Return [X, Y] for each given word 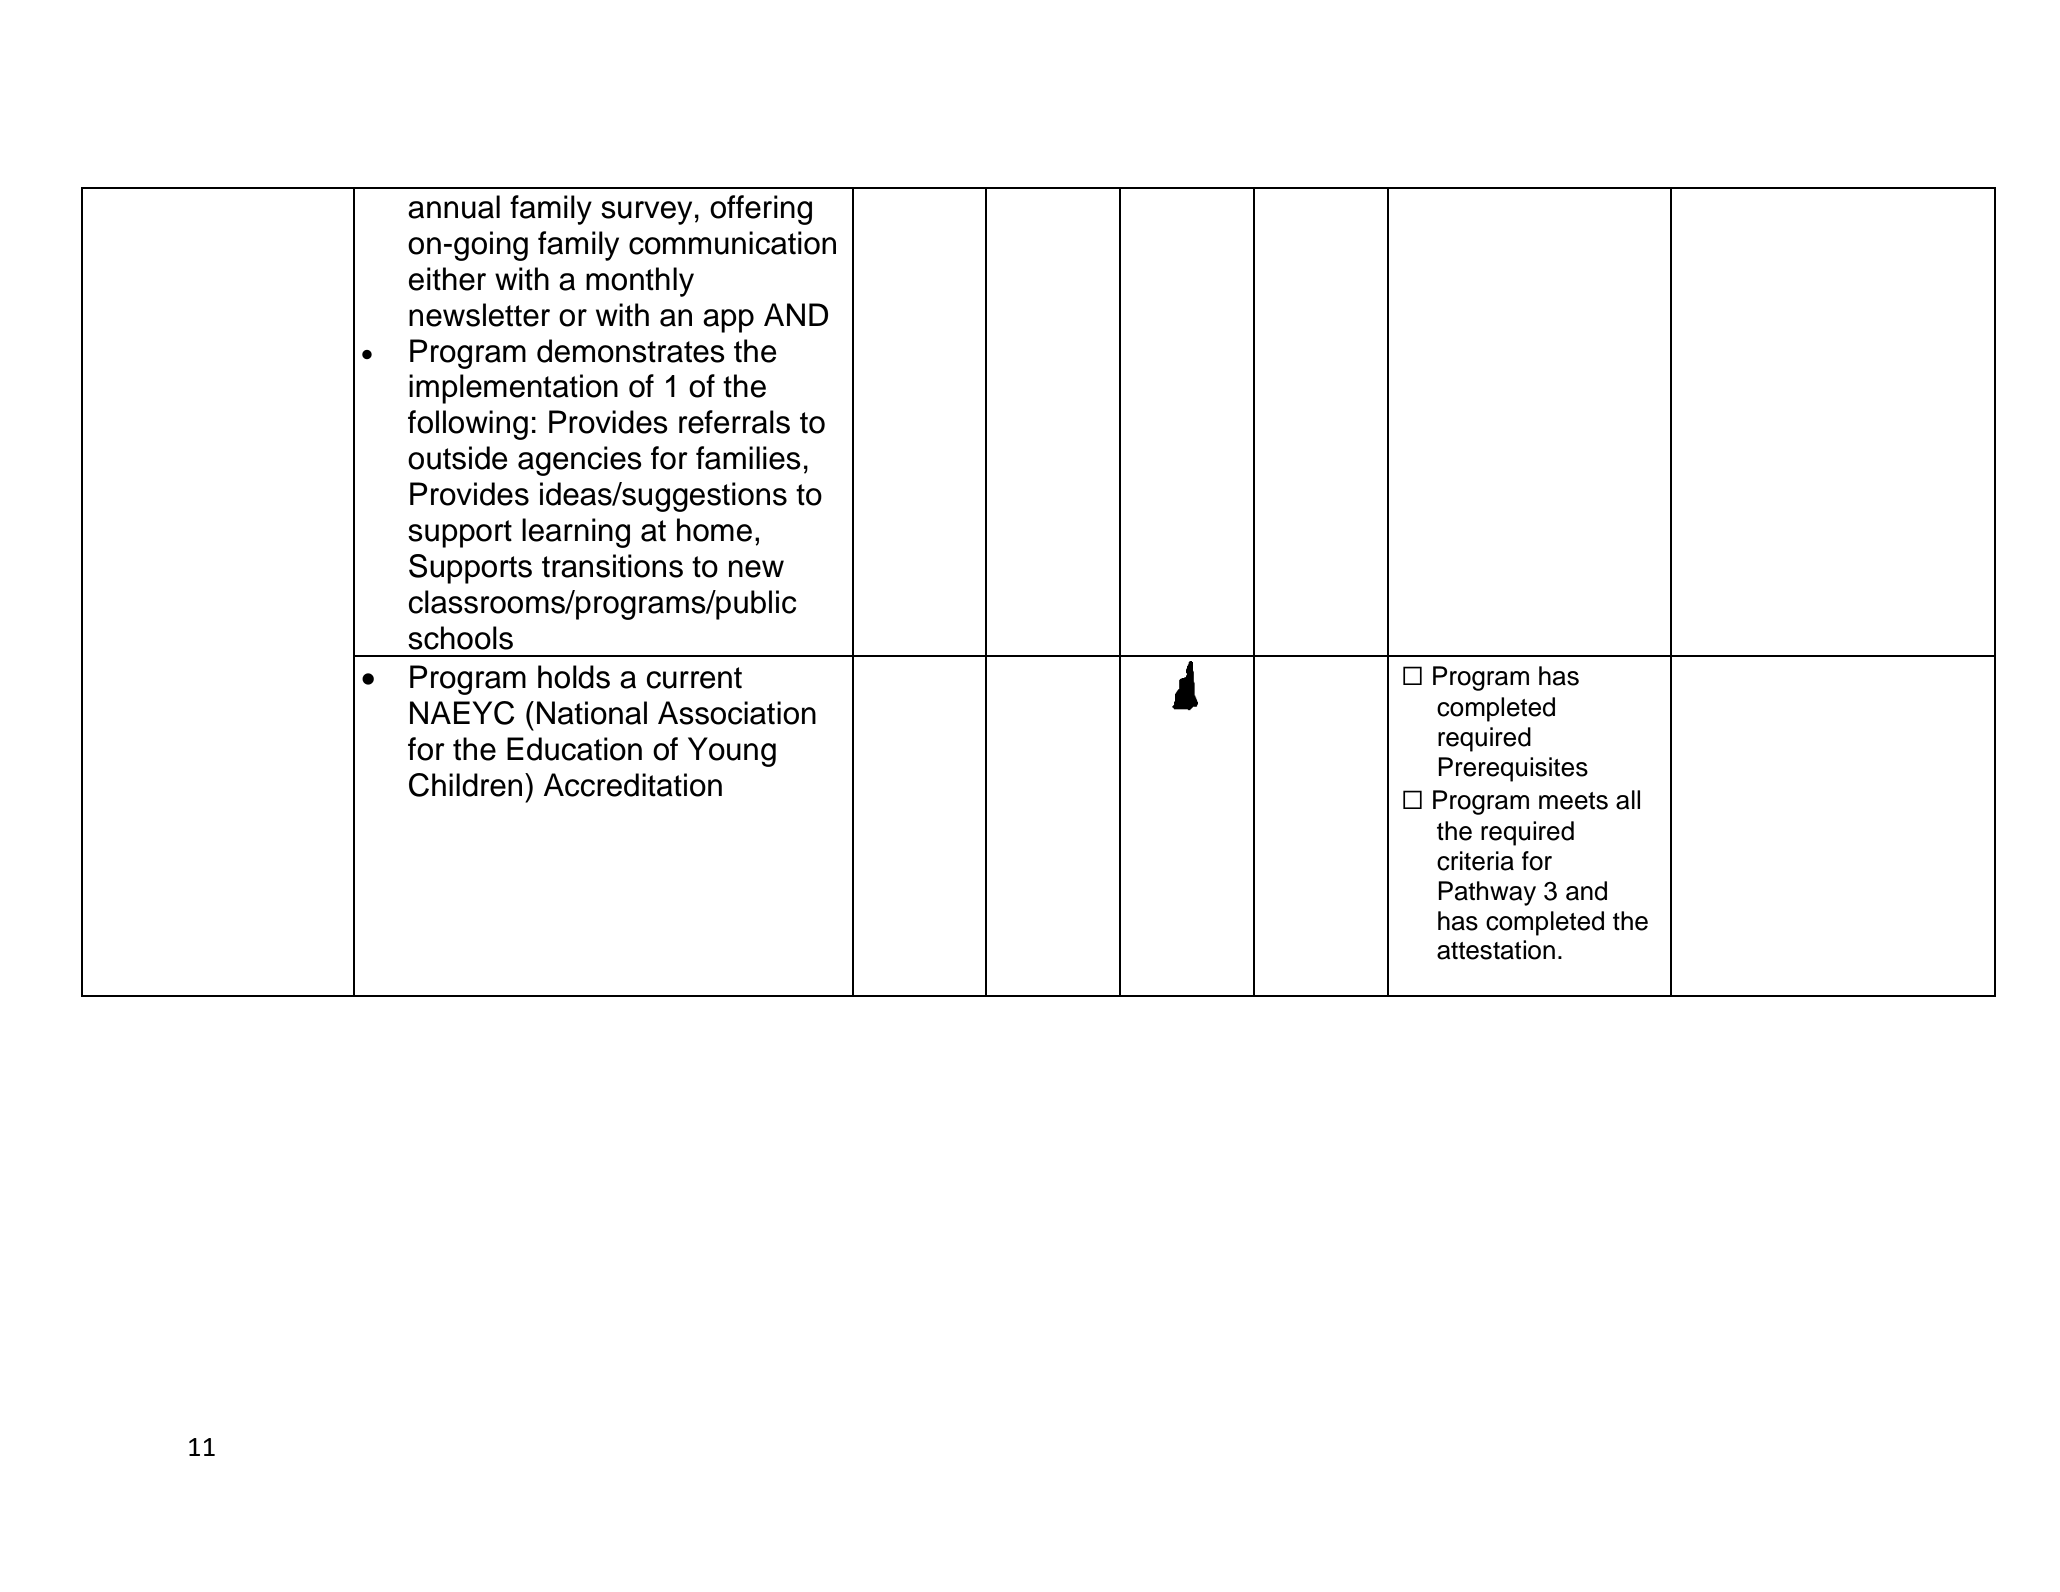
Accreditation [633, 785]
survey [646, 213]
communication [732, 243]
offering [761, 210]
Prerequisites [1513, 769]
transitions [612, 566]
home [714, 530]
